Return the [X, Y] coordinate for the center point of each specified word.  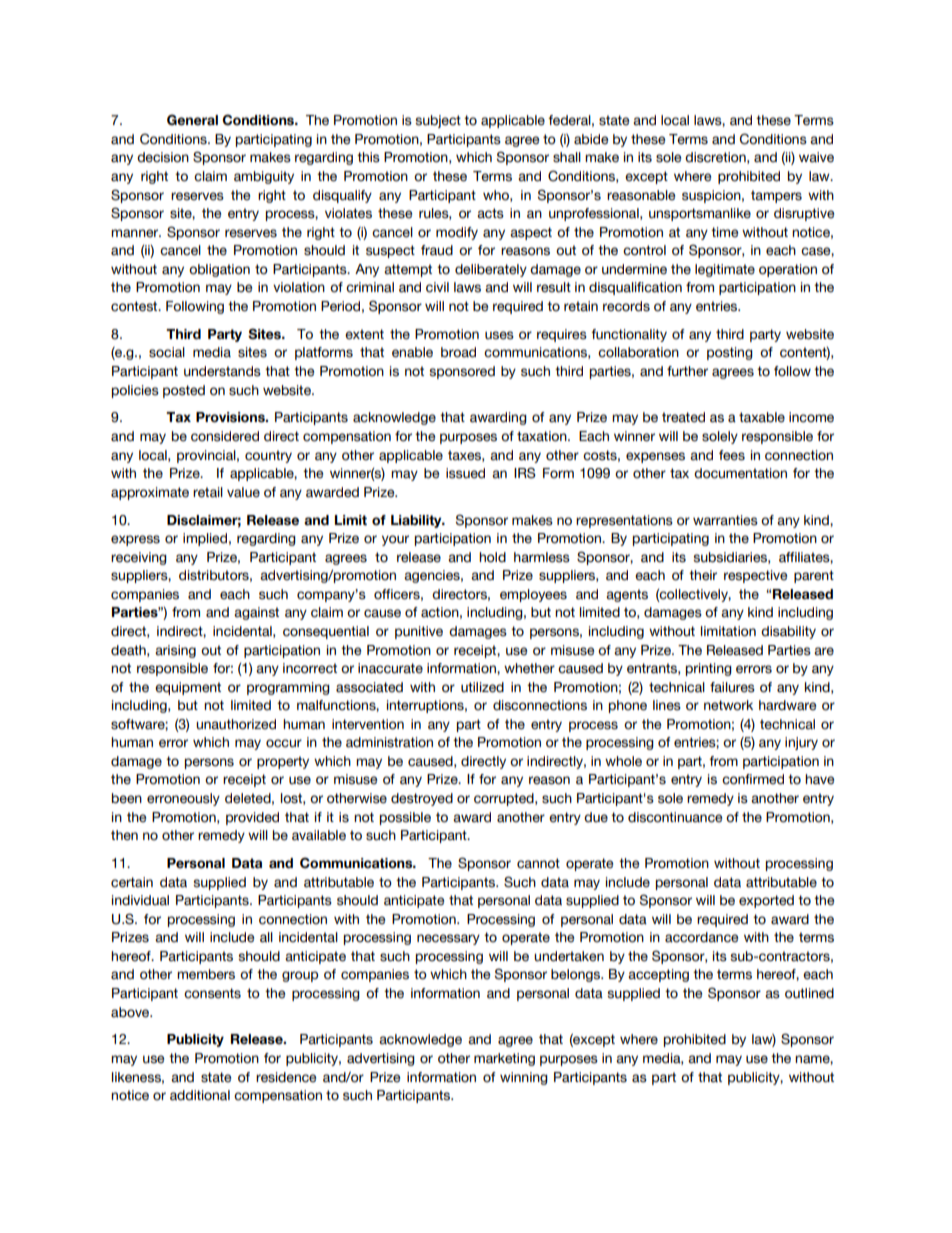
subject [438, 121]
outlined [809, 993]
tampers [776, 196]
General [192, 120]
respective [755, 576]
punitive [419, 632]
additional [200, 1095]
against [256, 613]
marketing [504, 1059]
